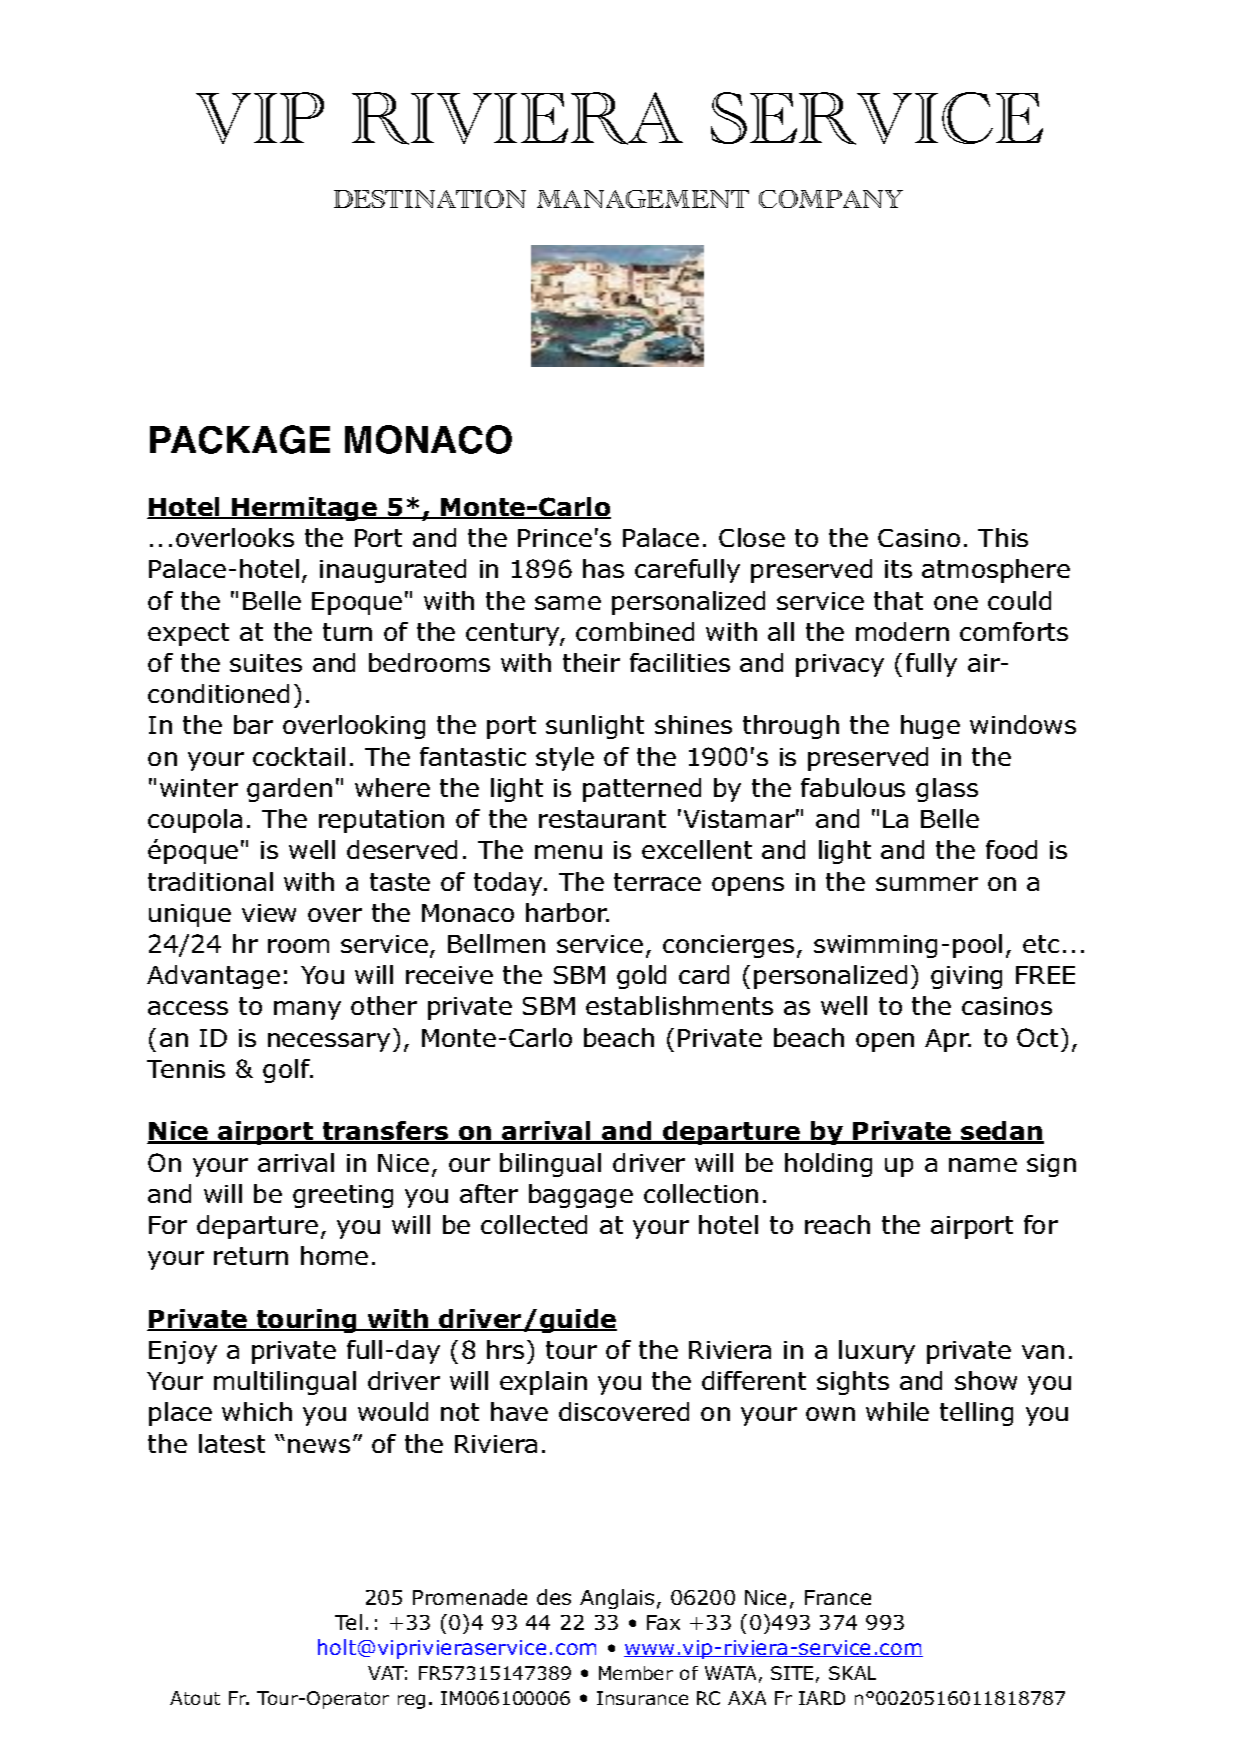  Describe the element at coordinates (591, 662) in the document. I see `their` at that location.
